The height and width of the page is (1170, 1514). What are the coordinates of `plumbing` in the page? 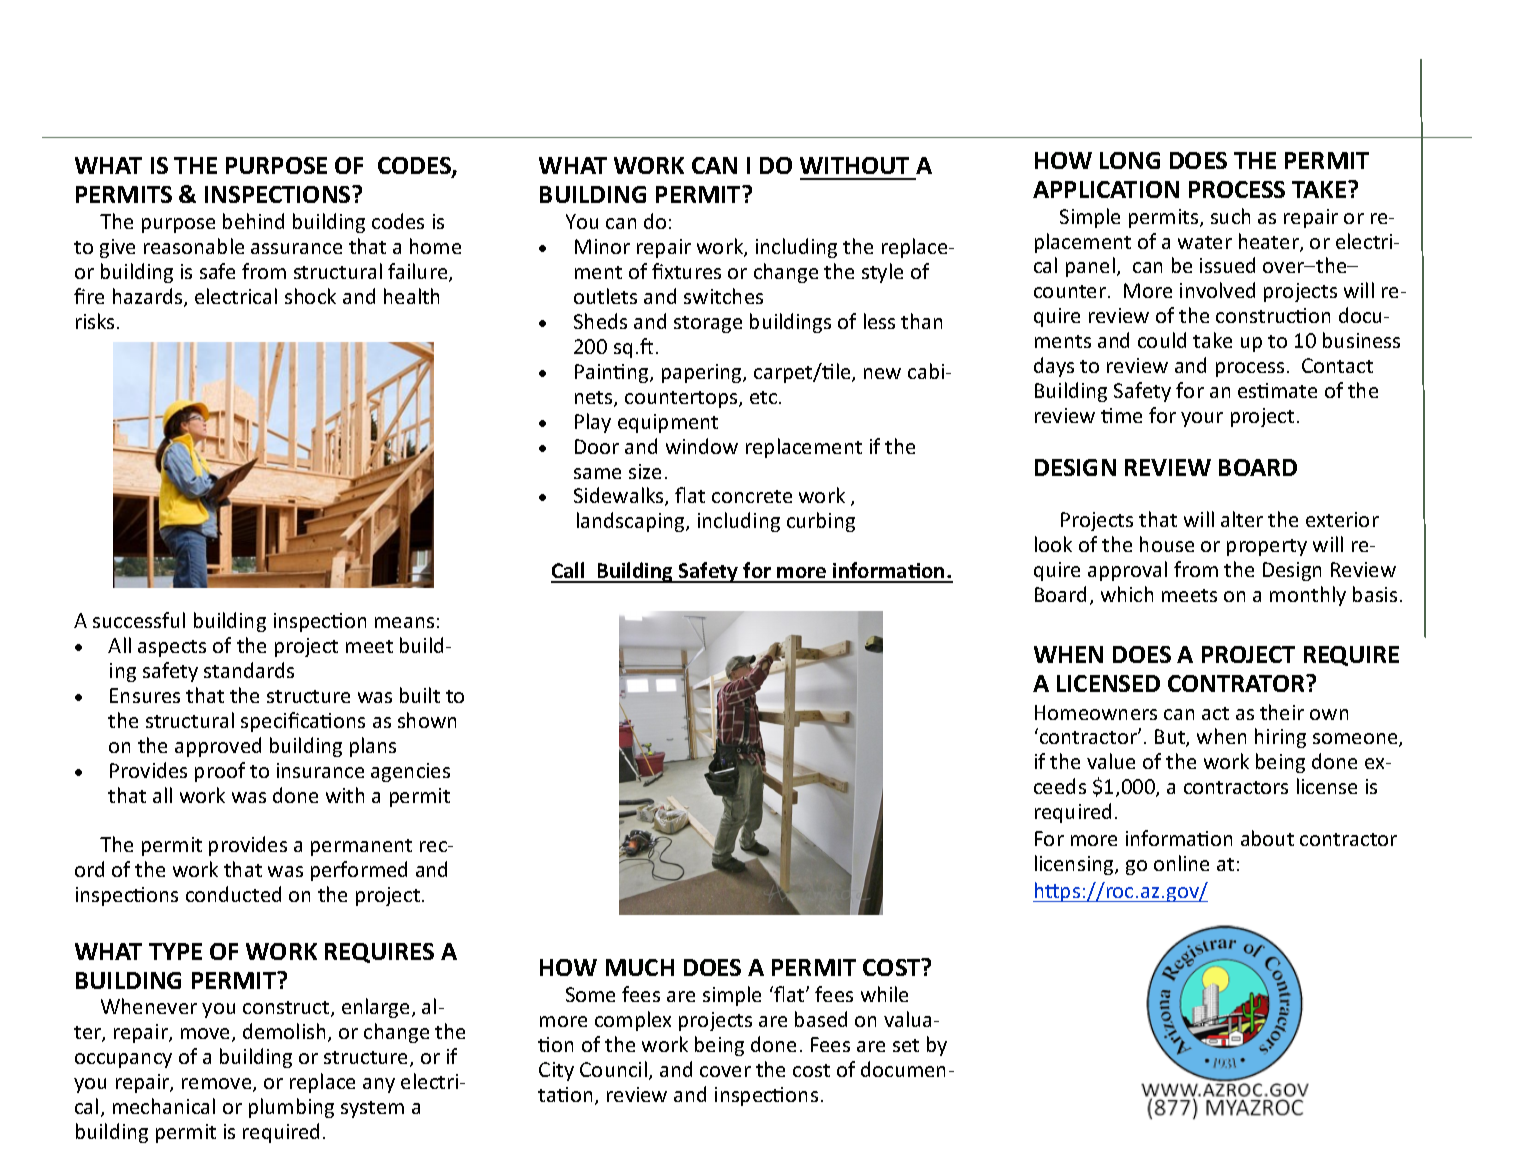 It's located at (291, 1108).
